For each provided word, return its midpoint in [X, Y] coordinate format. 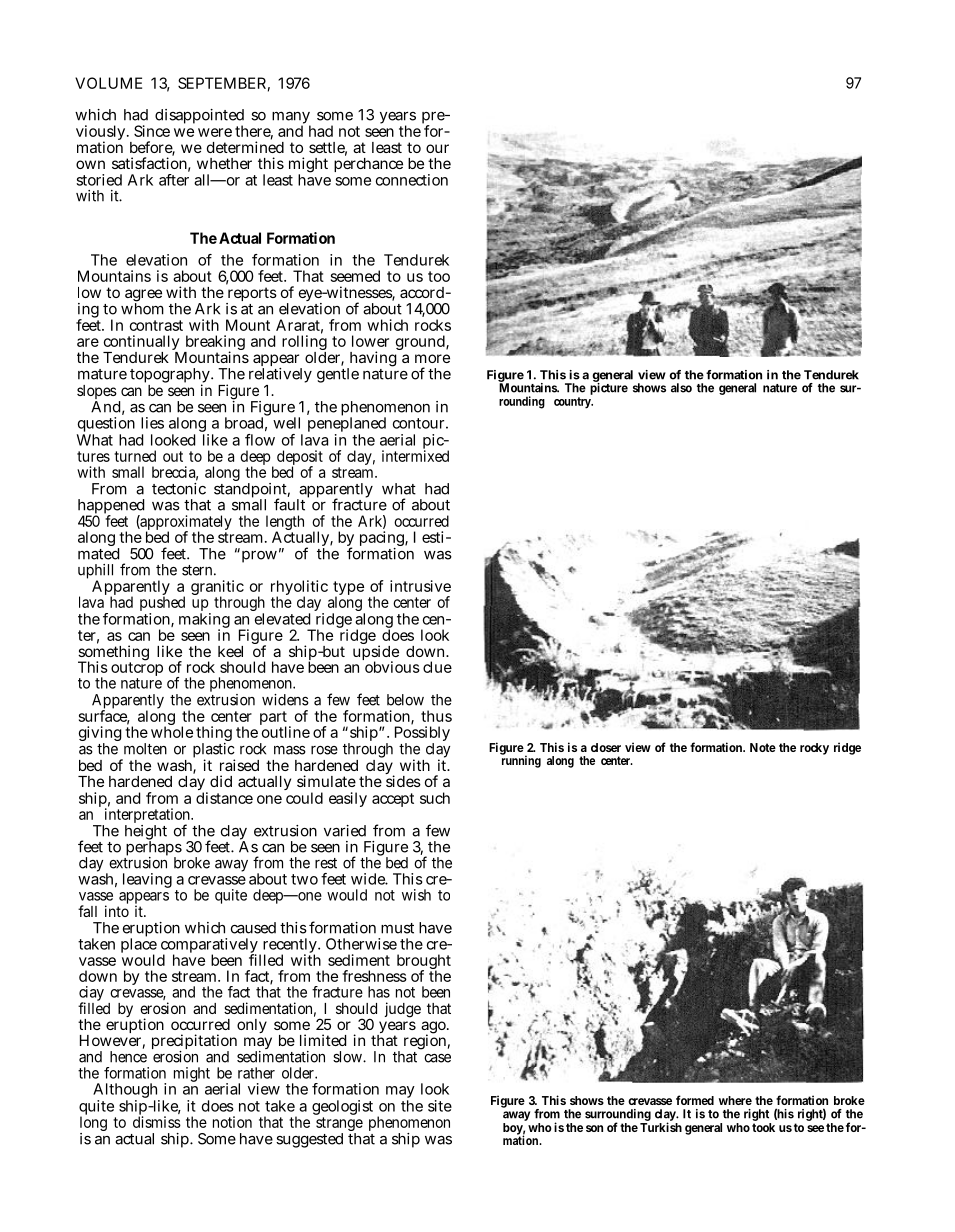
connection [412, 180]
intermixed [415, 455]
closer [606, 747]
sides [403, 780]
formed [695, 1100]
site [440, 1106]
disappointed [199, 117]
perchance [368, 163]
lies [152, 423]
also [681, 388]
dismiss [157, 1121]
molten [145, 749]
